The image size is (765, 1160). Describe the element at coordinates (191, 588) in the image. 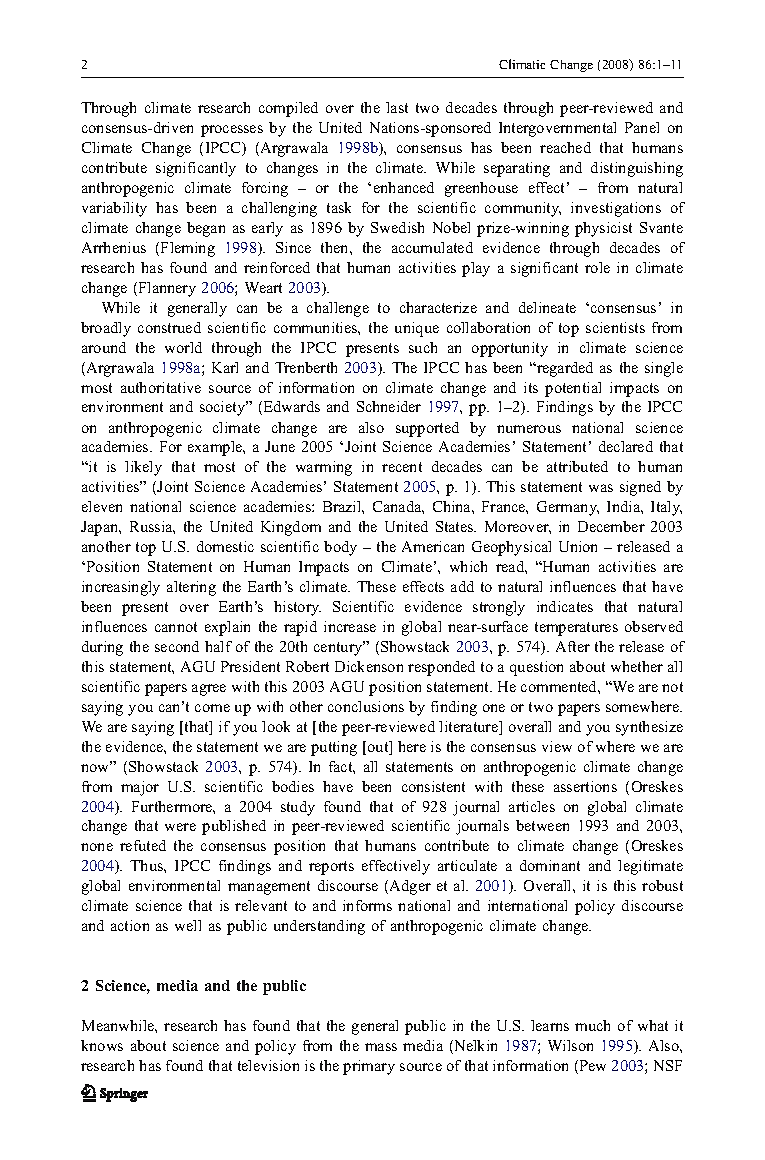

I see `altering` at that location.
